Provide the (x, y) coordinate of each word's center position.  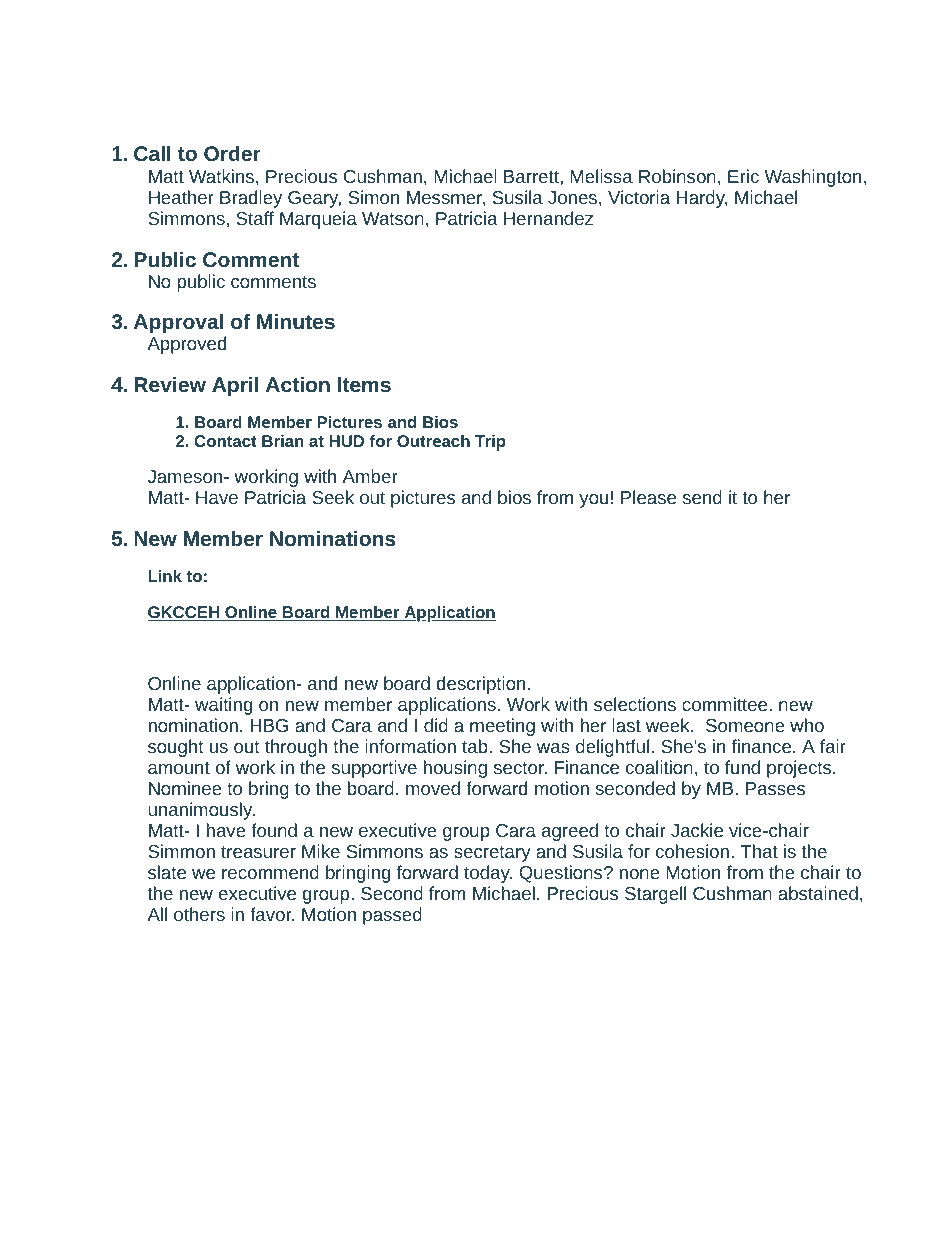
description (481, 685)
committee (726, 704)
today (488, 874)
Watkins (223, 176)
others (199, 914)
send (702, 497)
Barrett (532, 176)
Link (165, 576)
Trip (490, 443)
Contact (225, 441)
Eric (743, 176)
